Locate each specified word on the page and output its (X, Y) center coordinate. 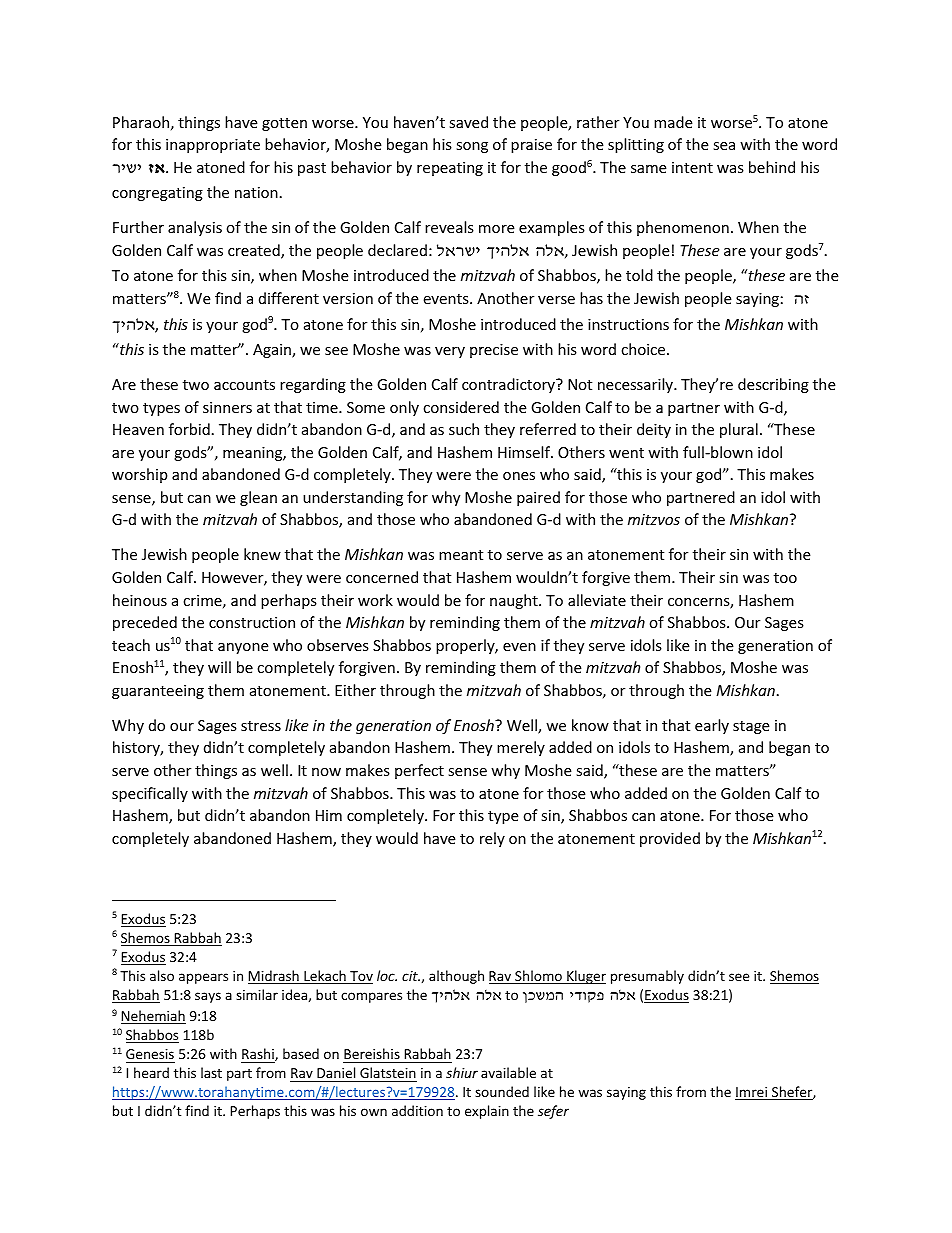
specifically (150, 794)
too (785, 578)
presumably (647, 977)
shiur (462, 1072)
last (211, 1072)
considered (461, 407)
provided (670, 839)
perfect (419, 771)
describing (773, 385)
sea (724, 146)
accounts (244, 385)
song (472, 147)
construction (252, 622)
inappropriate (213, 146)
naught (515, 601)
